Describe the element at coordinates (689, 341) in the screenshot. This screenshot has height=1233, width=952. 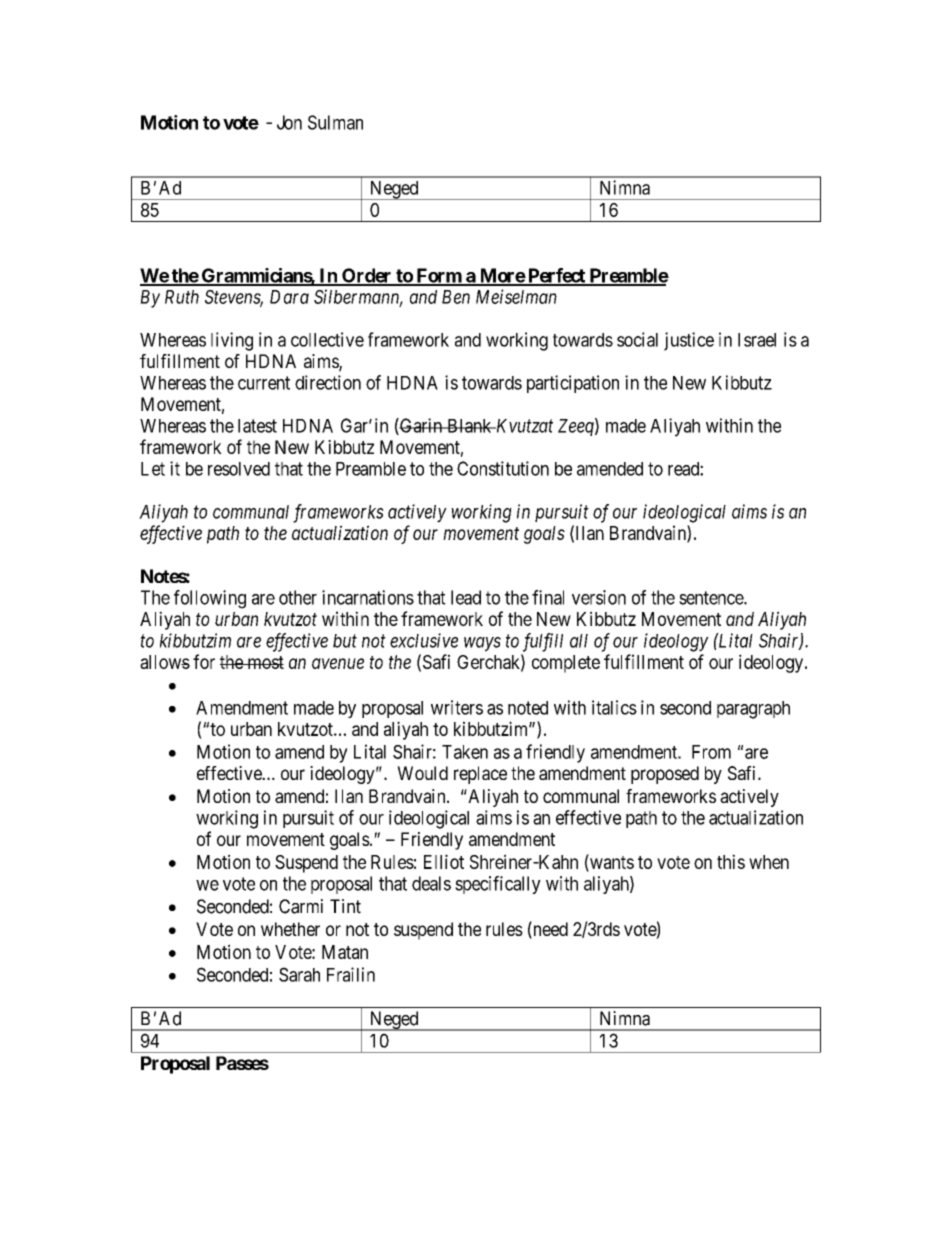
I see `justice` at that location.
